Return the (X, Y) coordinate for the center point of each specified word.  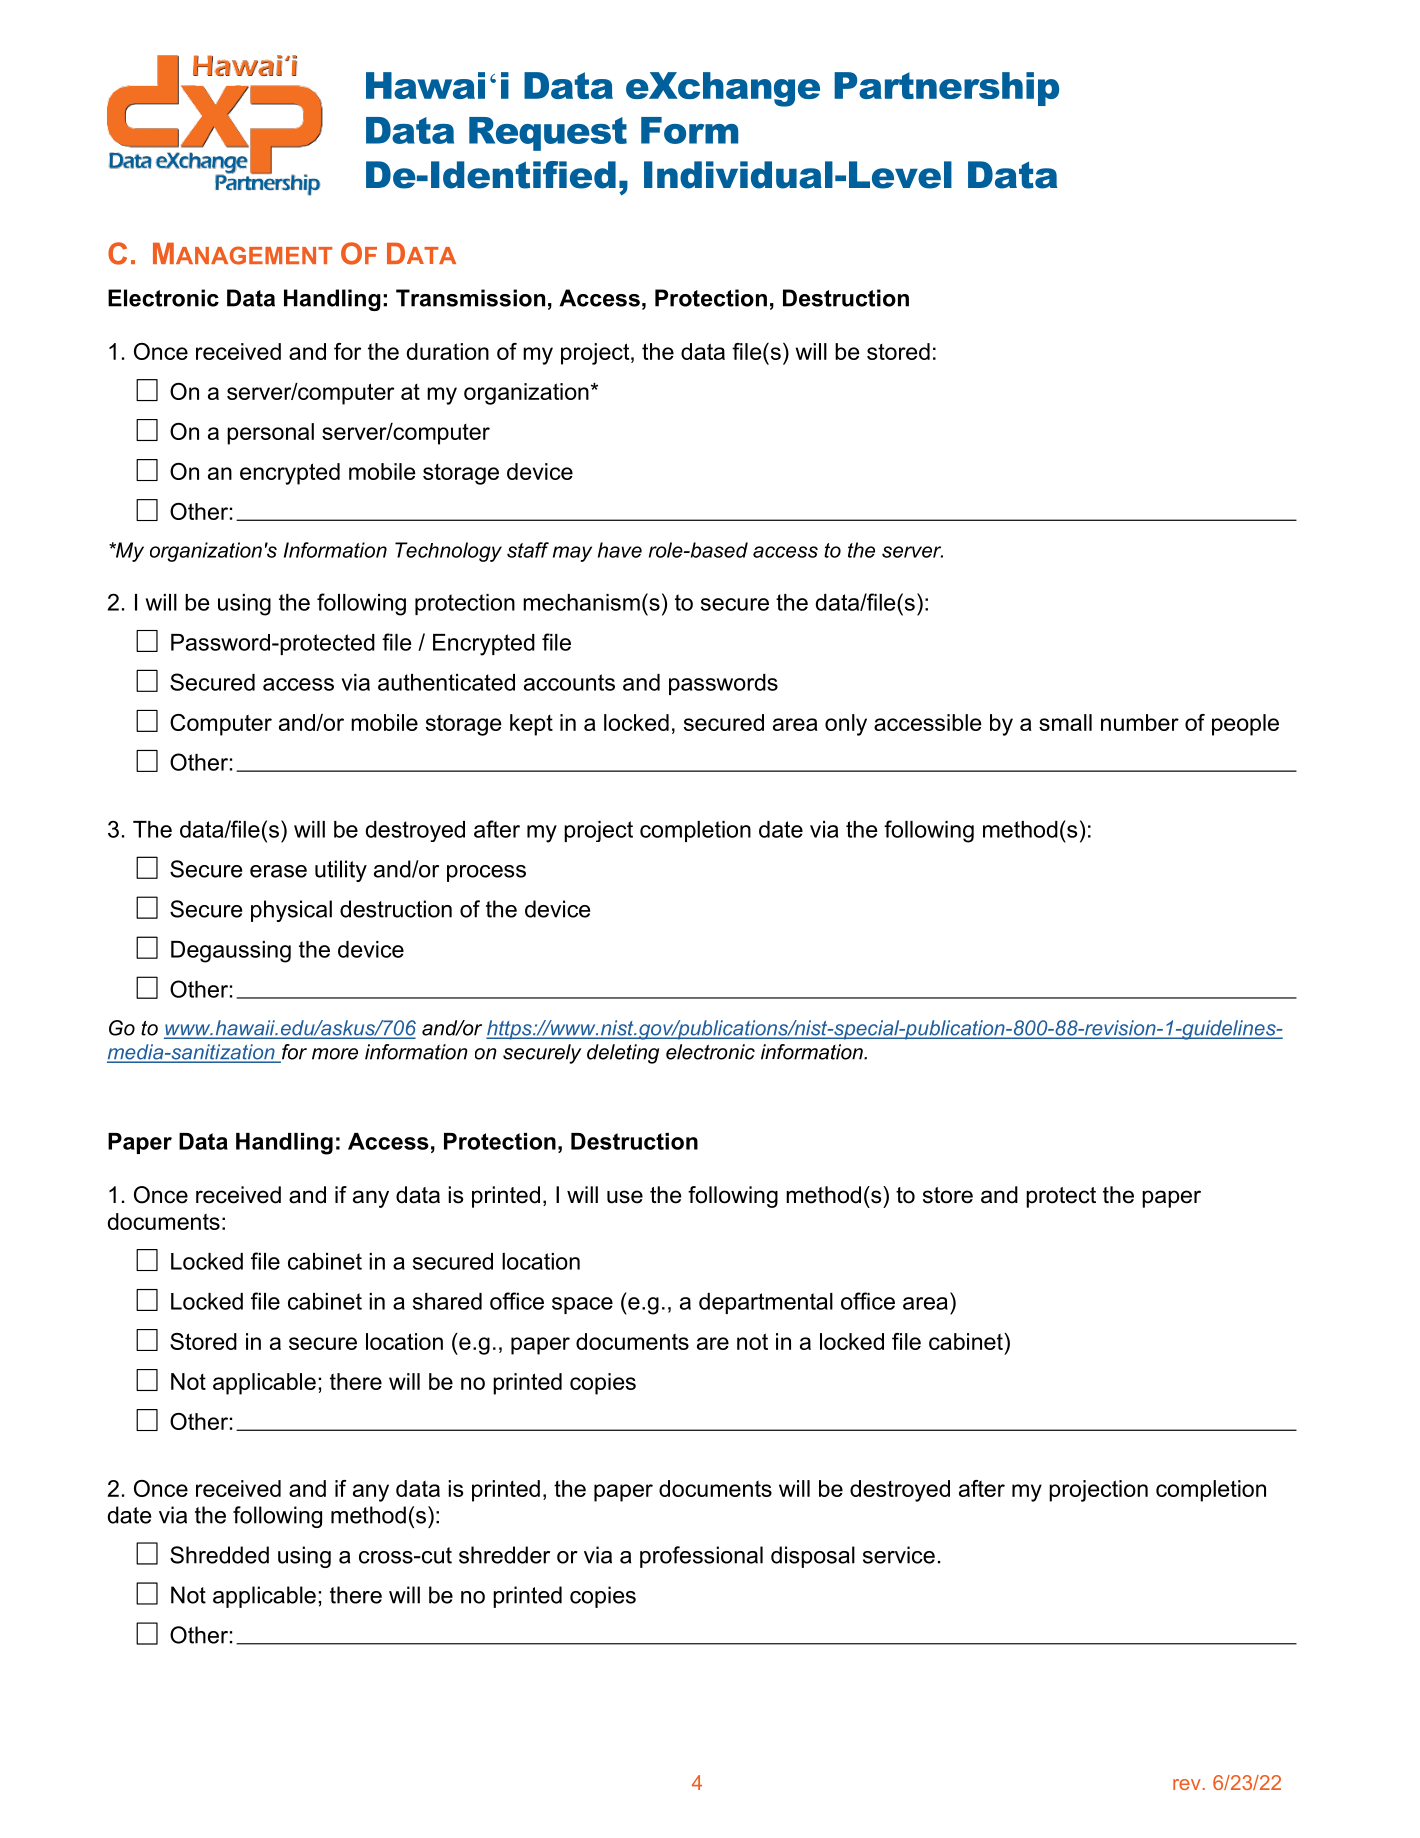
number (1140, 722)
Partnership (946, 89)
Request (548, 134)
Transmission (470, 298)
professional (701, 1557)
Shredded (219, 1555)
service (899, 1555)
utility (341, 871)
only (846, 725)
